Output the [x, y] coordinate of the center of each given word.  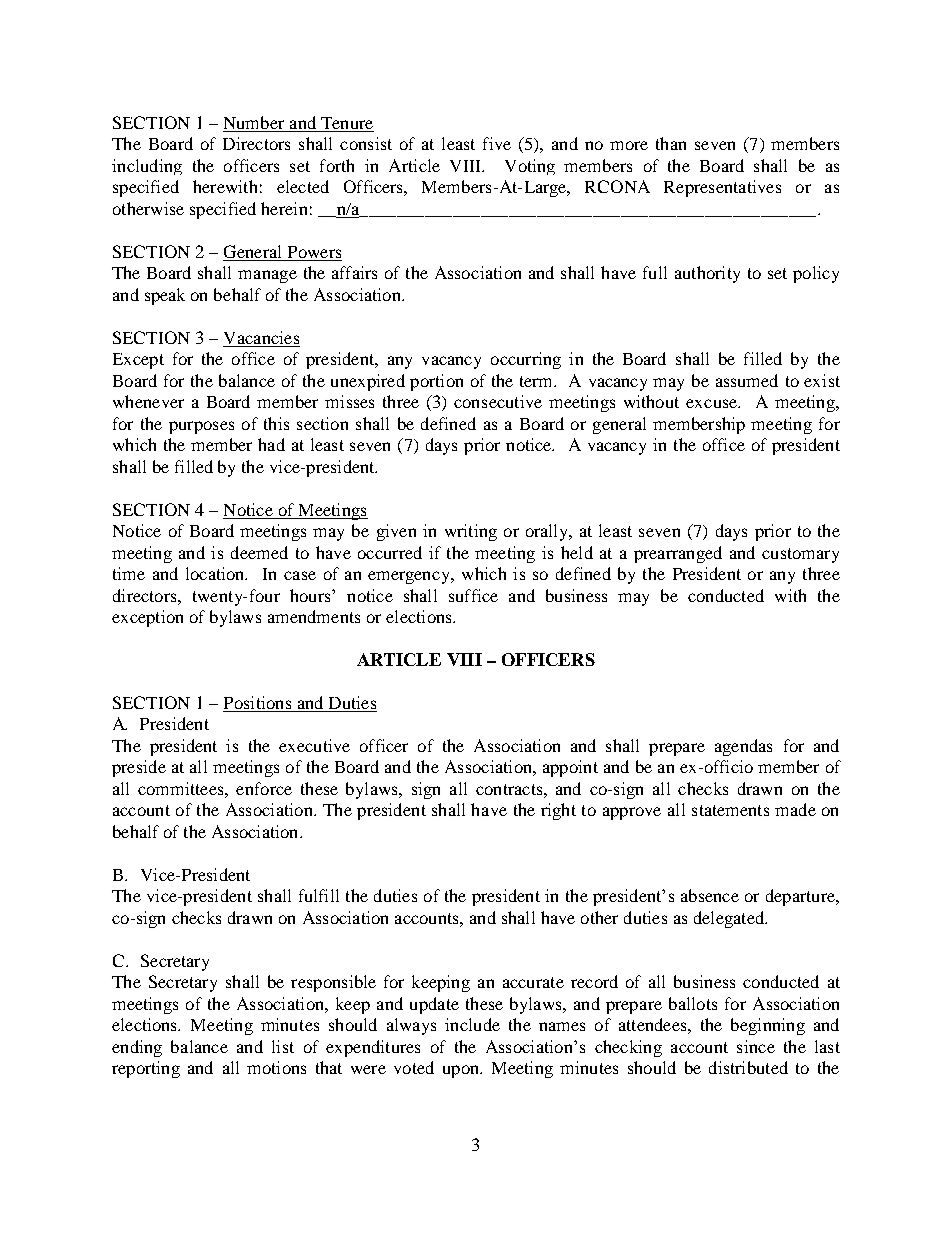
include [472, 1024]
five [497, 143]
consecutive [498, 401]
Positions [258, 704]
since [756, 1046]
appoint [570, 768]
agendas [743, 747]
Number [255, 124]
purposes [201, 427]
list [283, 1046]
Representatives [722, 188]
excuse [713, 403]
